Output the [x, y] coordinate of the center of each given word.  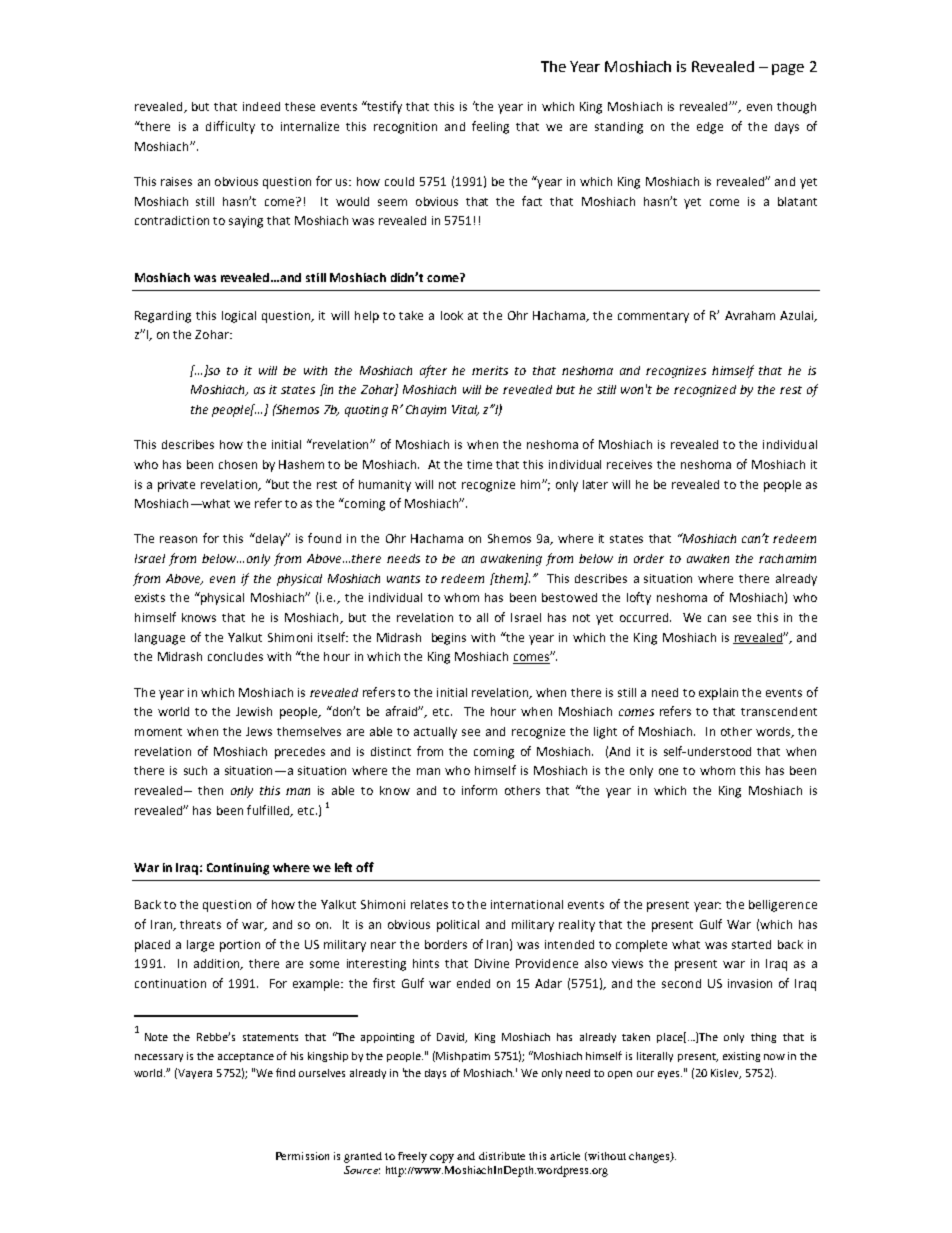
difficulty [230, 127]
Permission [302, 1156]
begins [449, 639]
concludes [235, 656]
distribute [502, 1156]
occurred [645, 617]
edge [710, 128]
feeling [490, 127]
